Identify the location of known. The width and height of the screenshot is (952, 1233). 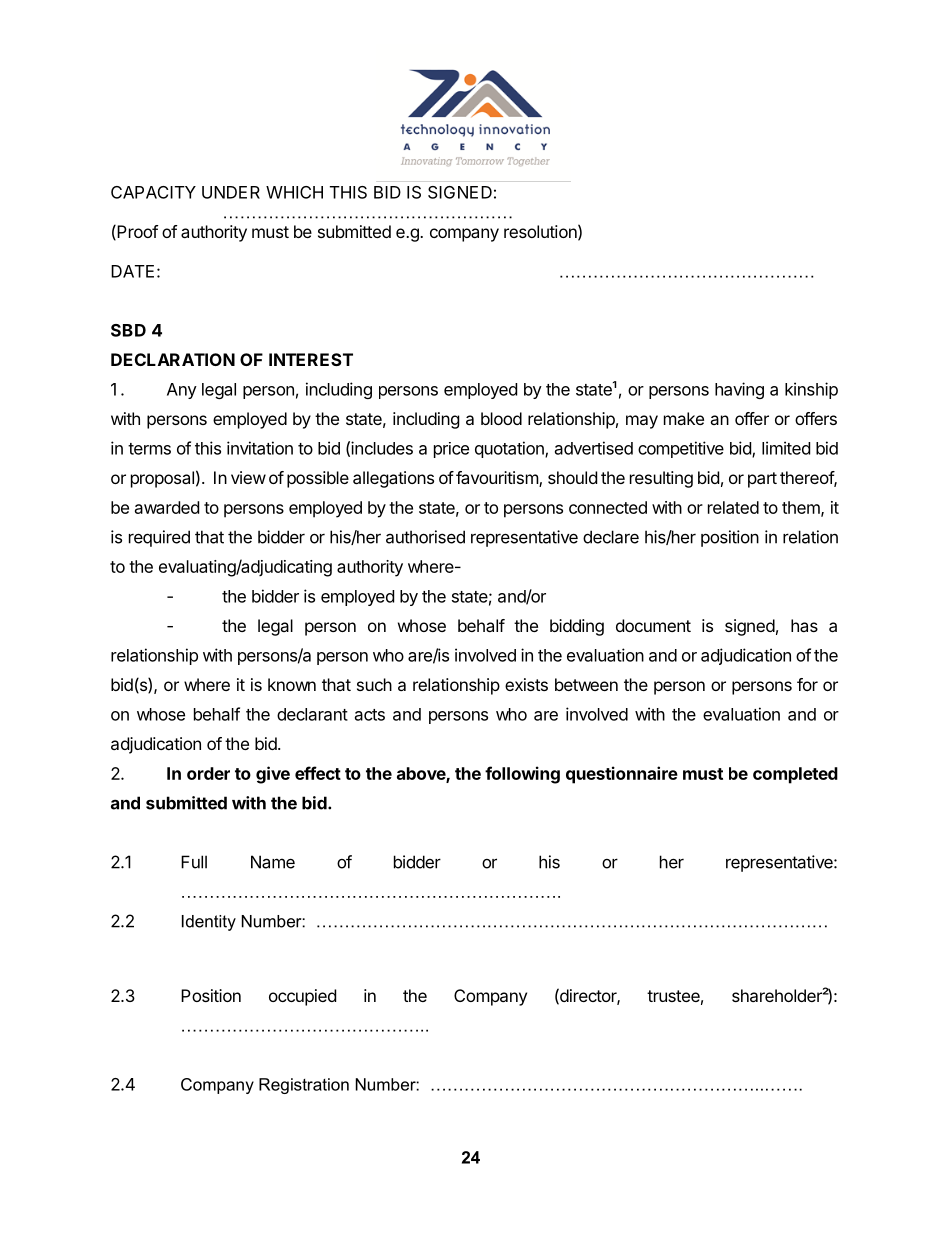
(292, 684).
